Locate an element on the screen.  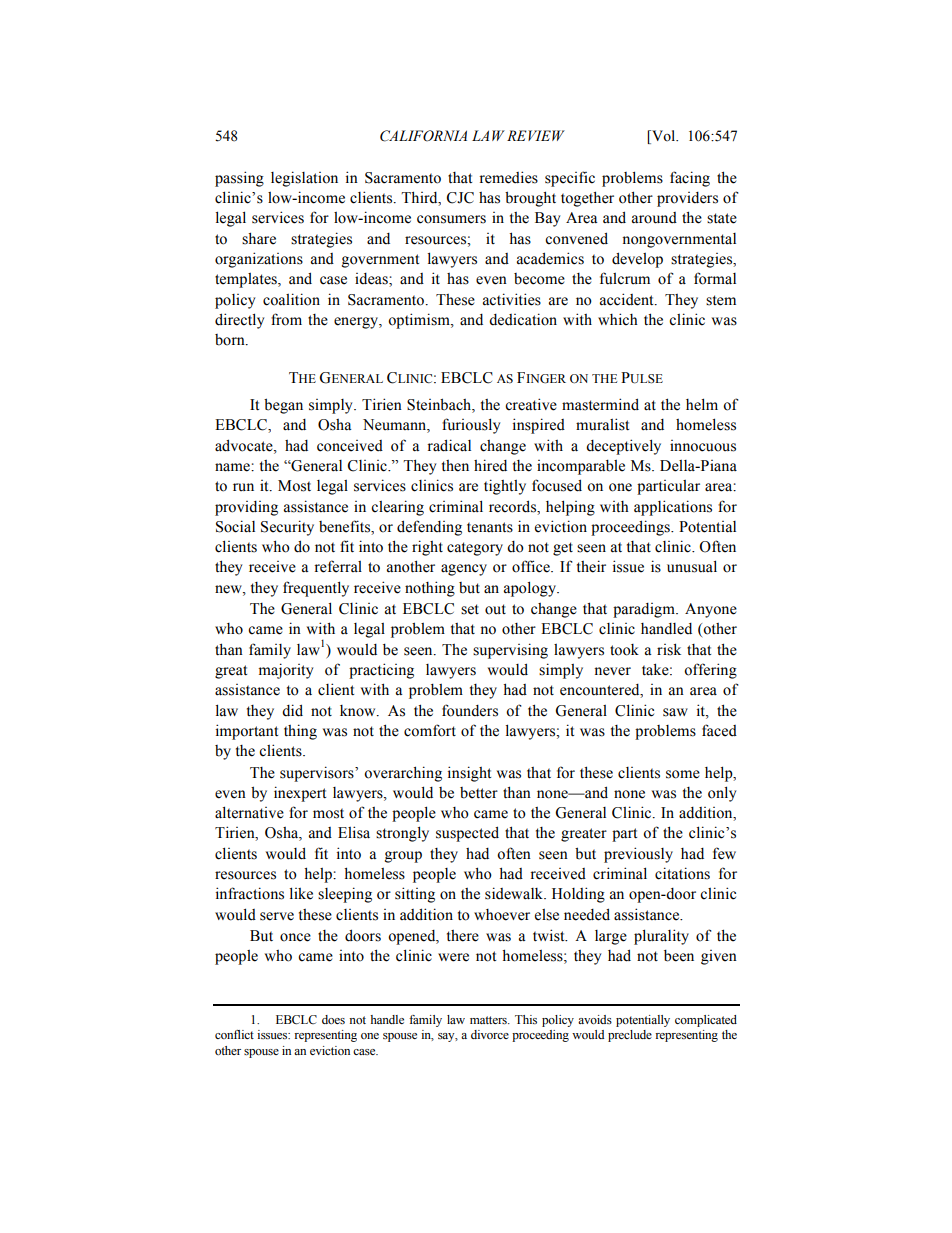
helm is located at coordinates (702, 404).
